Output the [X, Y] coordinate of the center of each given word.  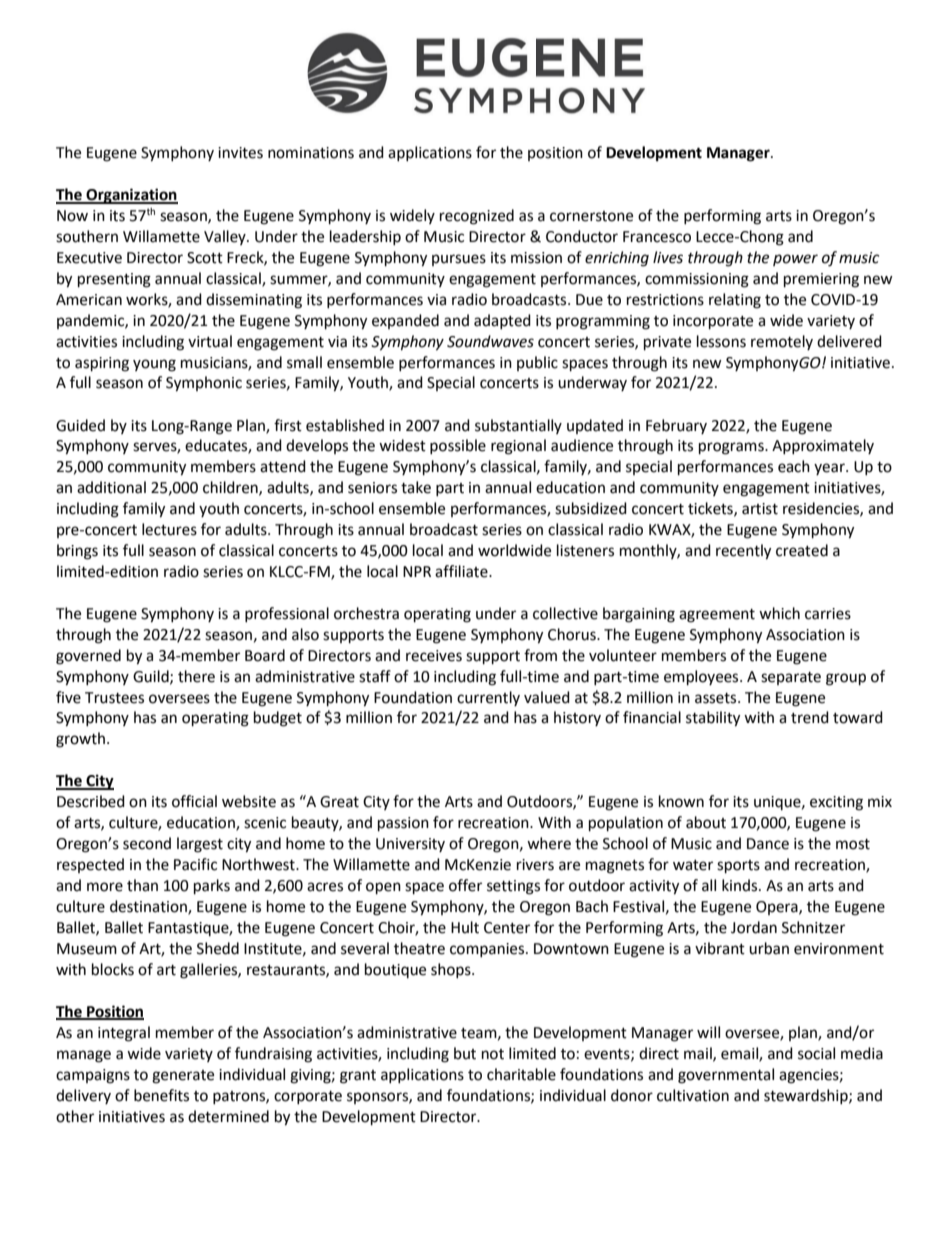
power [795, 260]
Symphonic [204, 384]
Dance [768, 844]
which [779, 613]
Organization [131, 196]
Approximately [823, 446]
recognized [477, 217]
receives [434, 656]
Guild [152, 677]
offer [465, 885]
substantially [518, 426]
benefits [161, 1095]
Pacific [195, 864]
